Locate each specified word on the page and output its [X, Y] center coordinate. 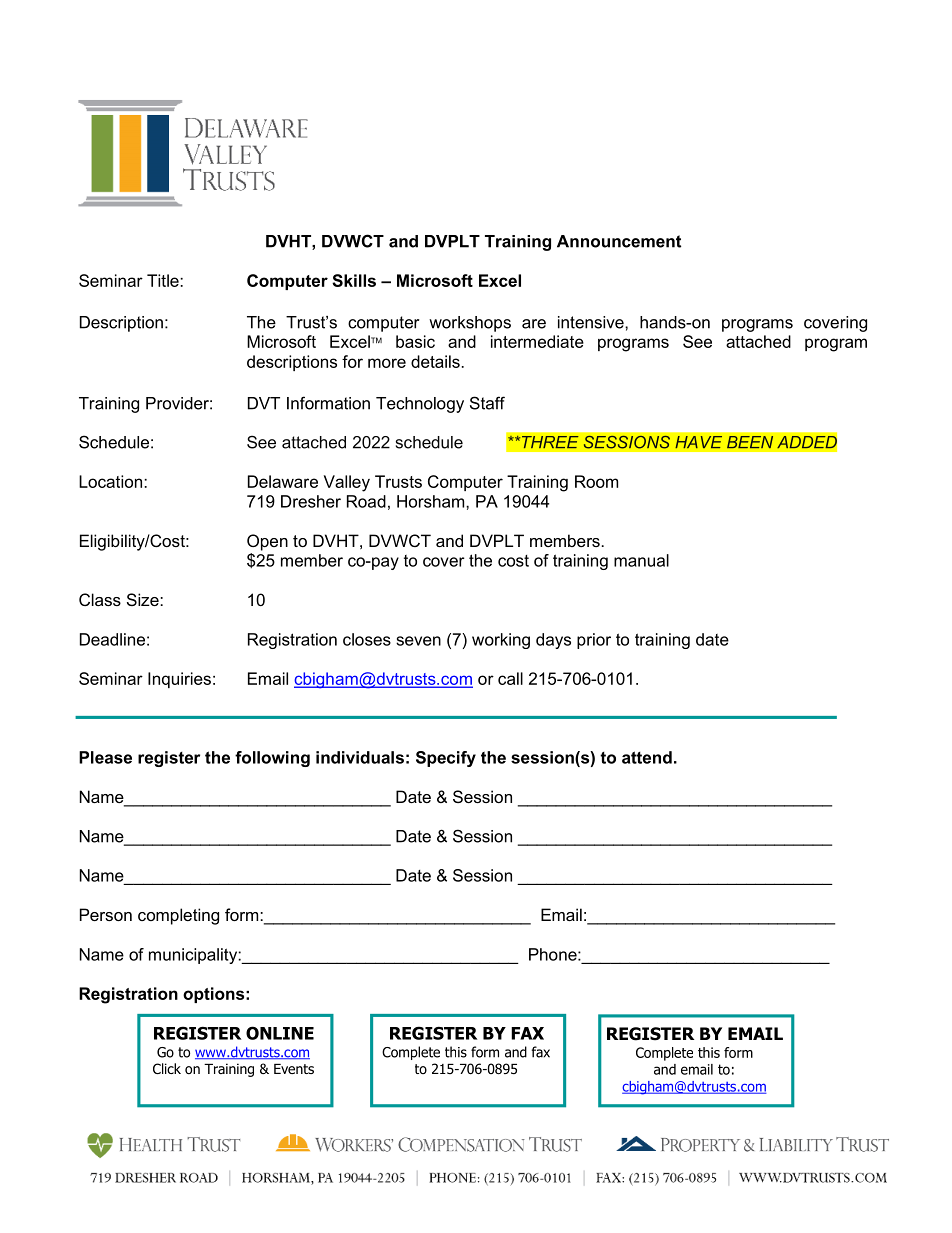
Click [167, 1068]
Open [267, 542]
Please [105, 757]
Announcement [619, 241]
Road [366, 501]
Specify [446, 759]
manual [641, 560]
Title [164, 280]
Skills [354, 280]
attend [647, 757]
